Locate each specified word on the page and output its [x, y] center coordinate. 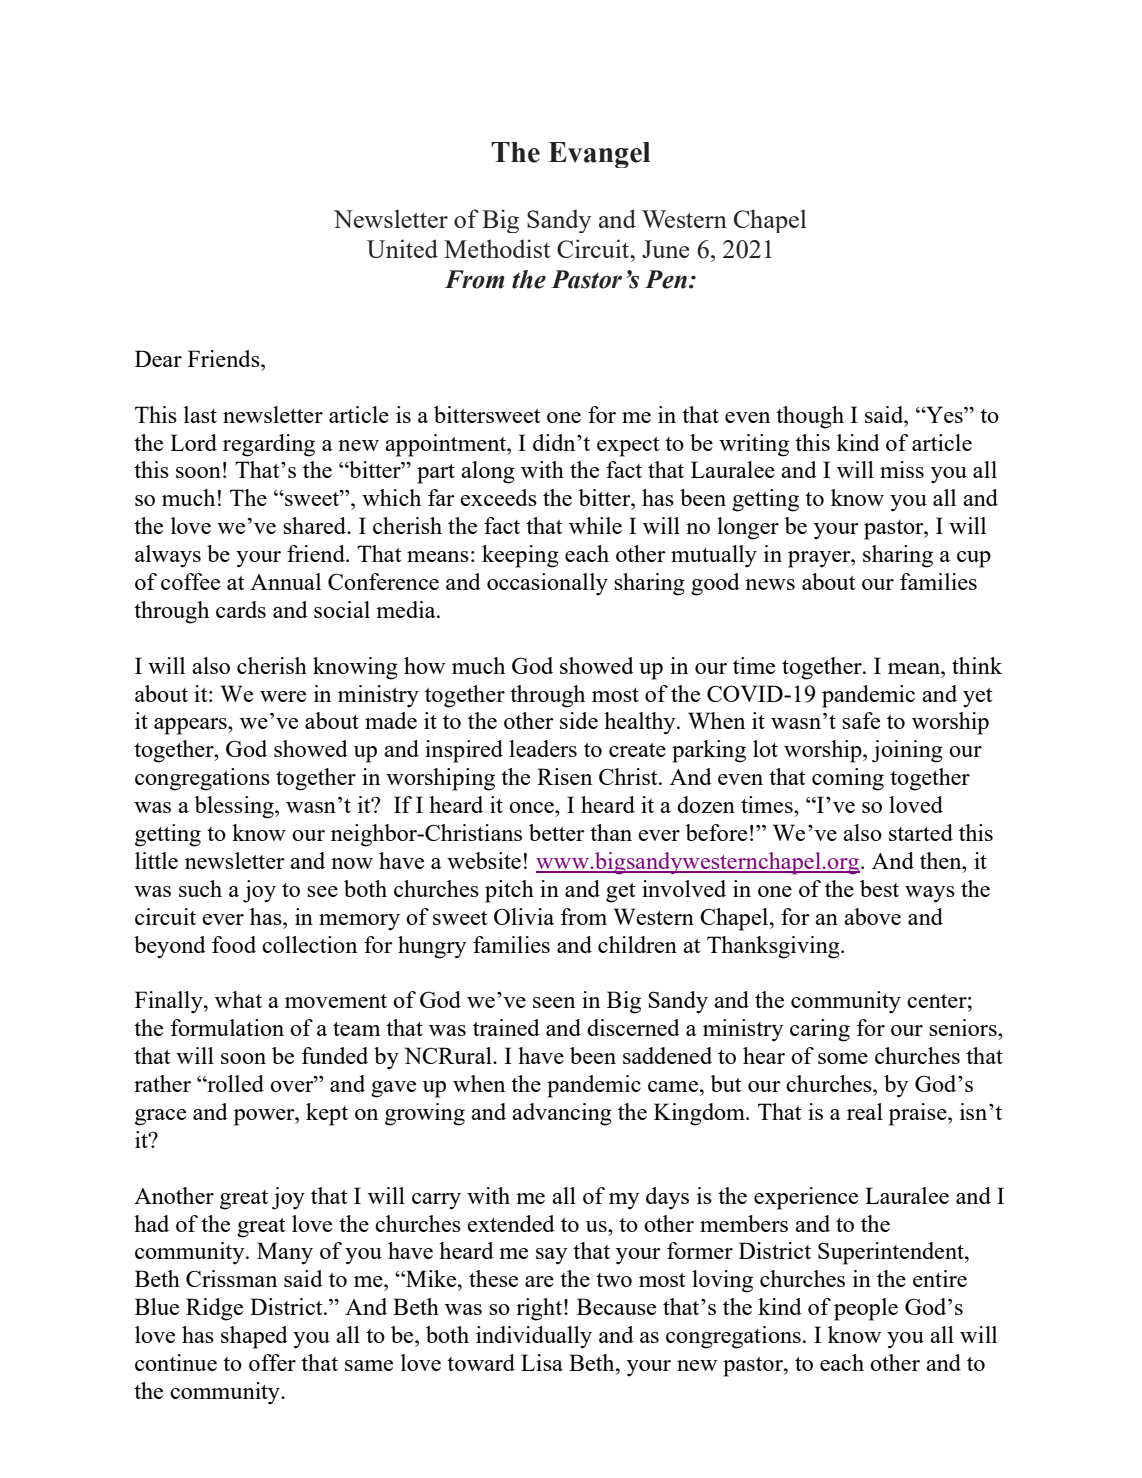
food [234, 944]
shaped [254, 1337]
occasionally [547, 584]
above [872, 916]
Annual [285, 581]
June [665, 249]
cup [974, 559]
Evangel [599, 155]
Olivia [524, 916]
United [402, 248]
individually [534, 1337]
